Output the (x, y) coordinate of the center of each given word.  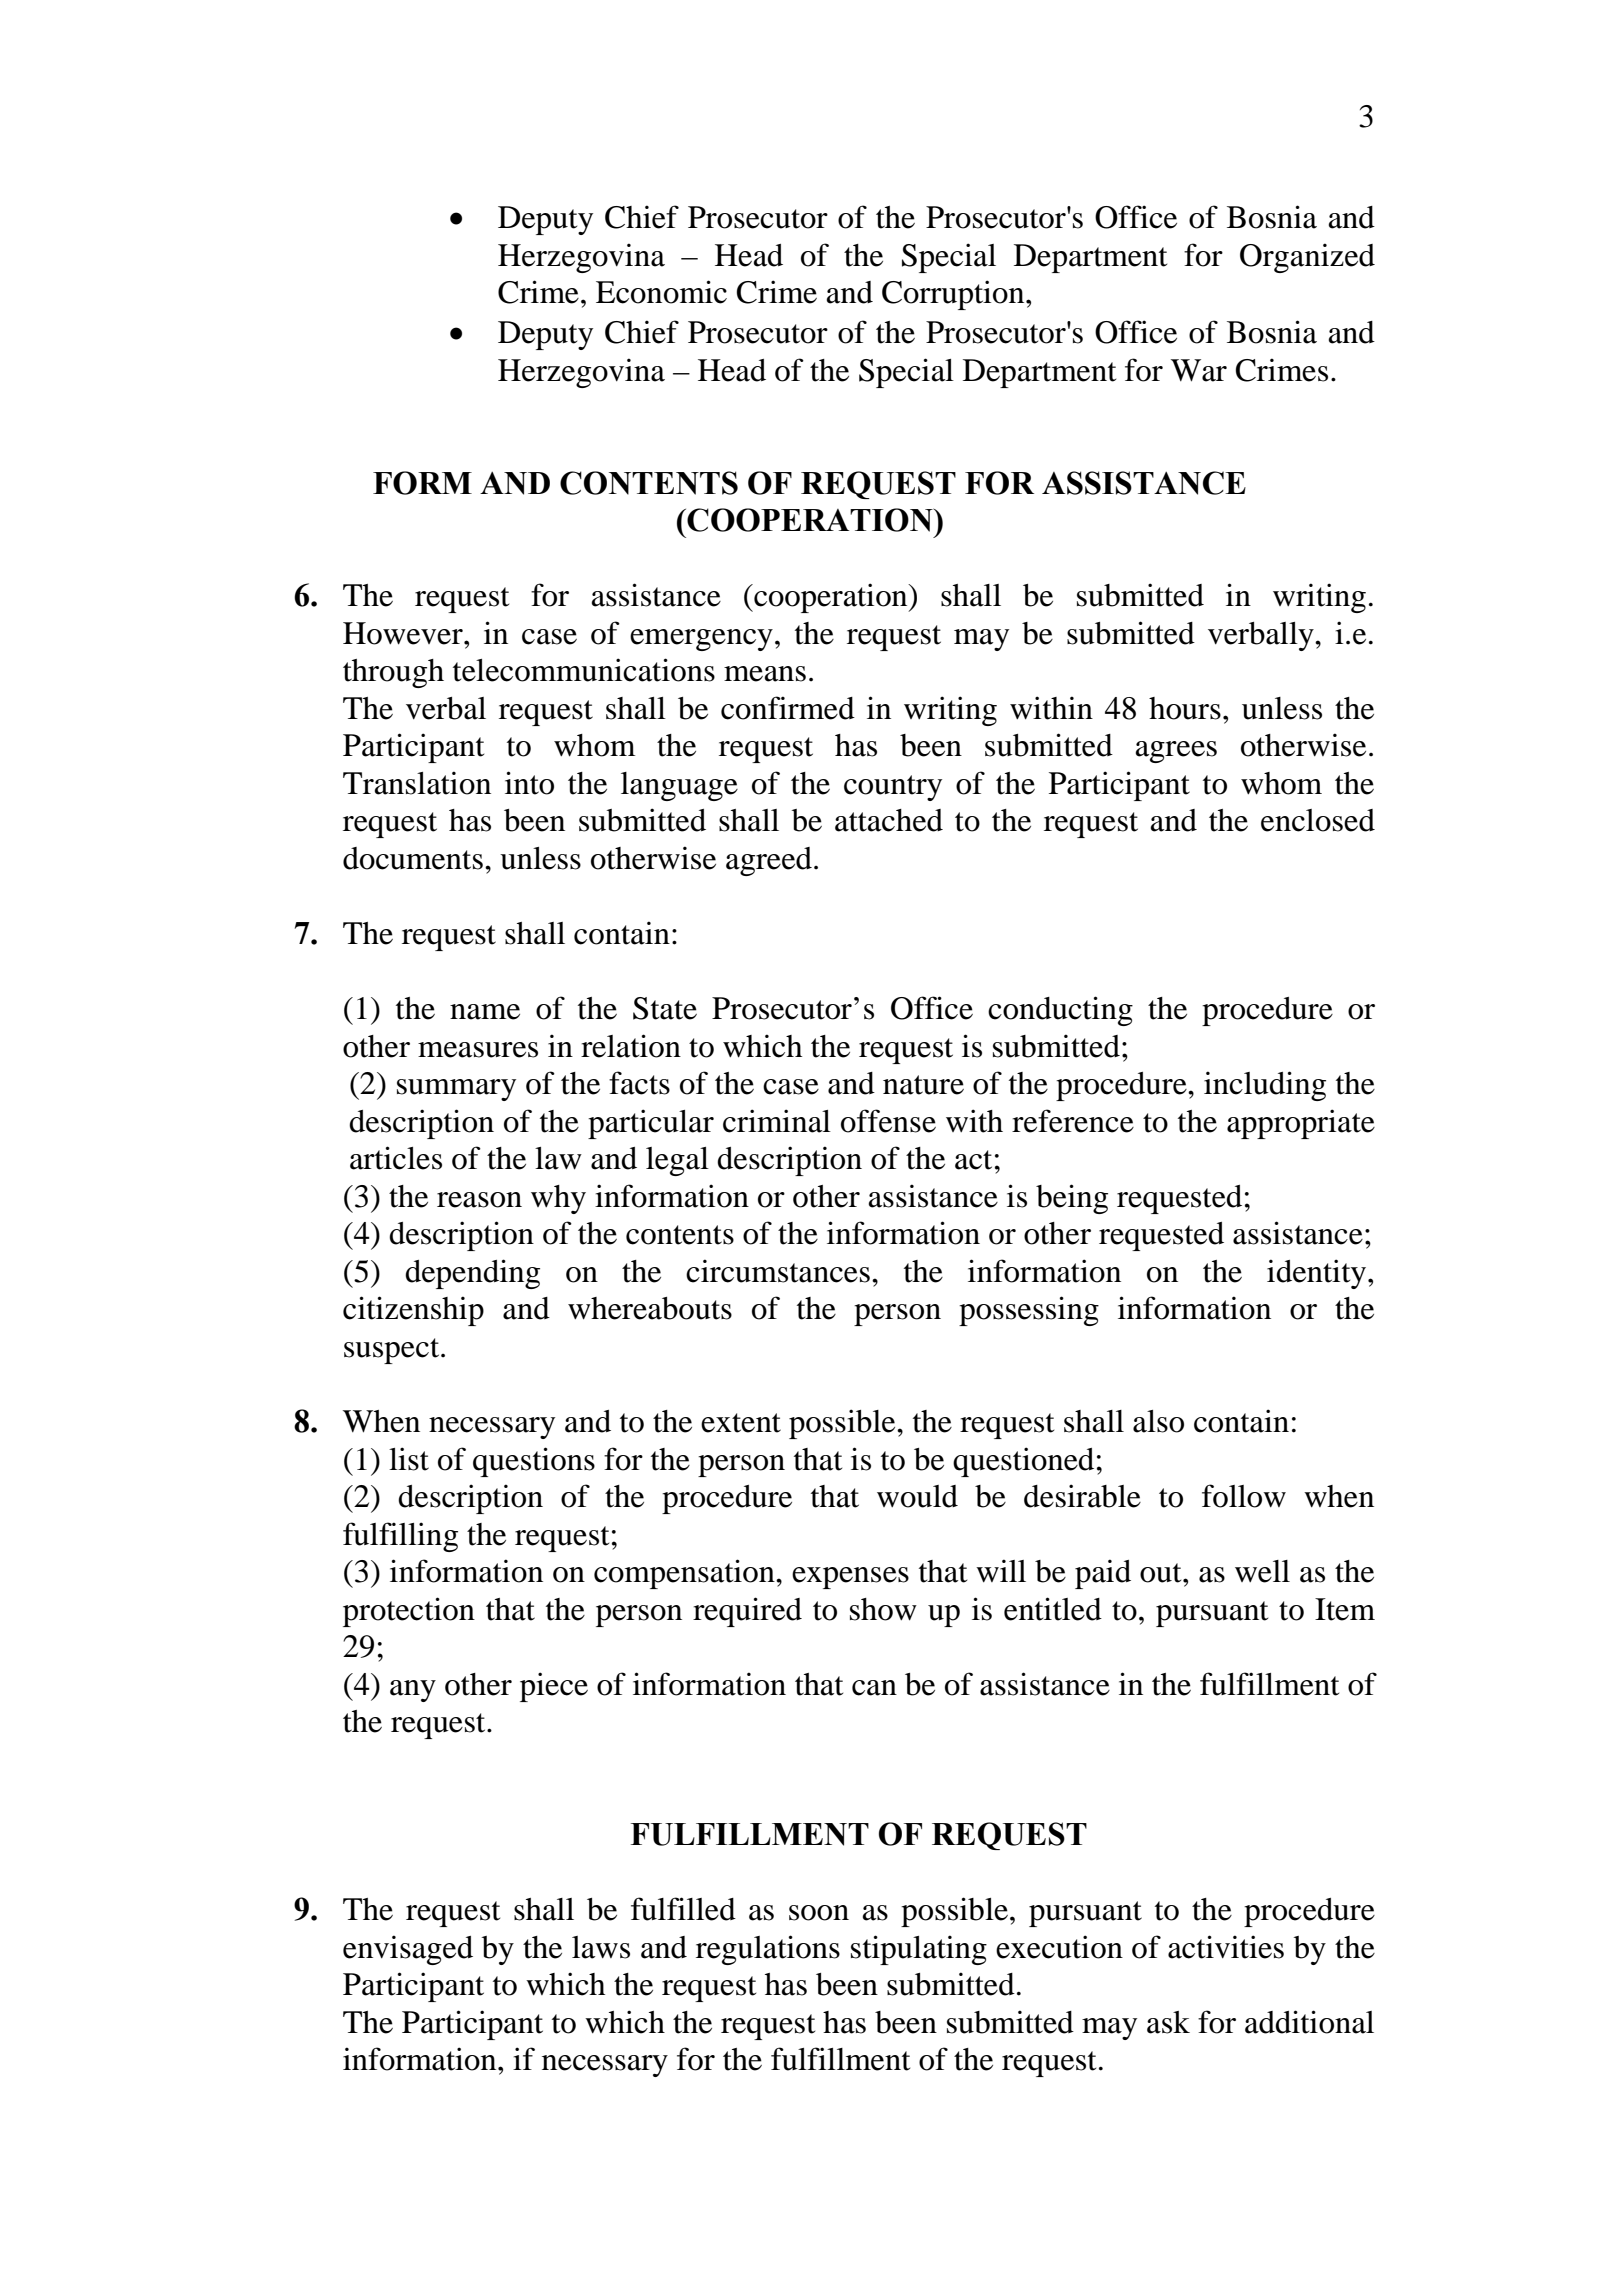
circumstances (778, 1271)
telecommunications (584, 670)
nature (923, 1085)
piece (554, 1687)
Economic (661, 292)
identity (1316, 1274)
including (1265, 1086)
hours (1185, 708)
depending (472, 1274)
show (883, 1609)
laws (601, 1947)
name (485, 1012)
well (1262, 1571)
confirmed (788, 708)
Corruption (954, 295)
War (1199, 370)
